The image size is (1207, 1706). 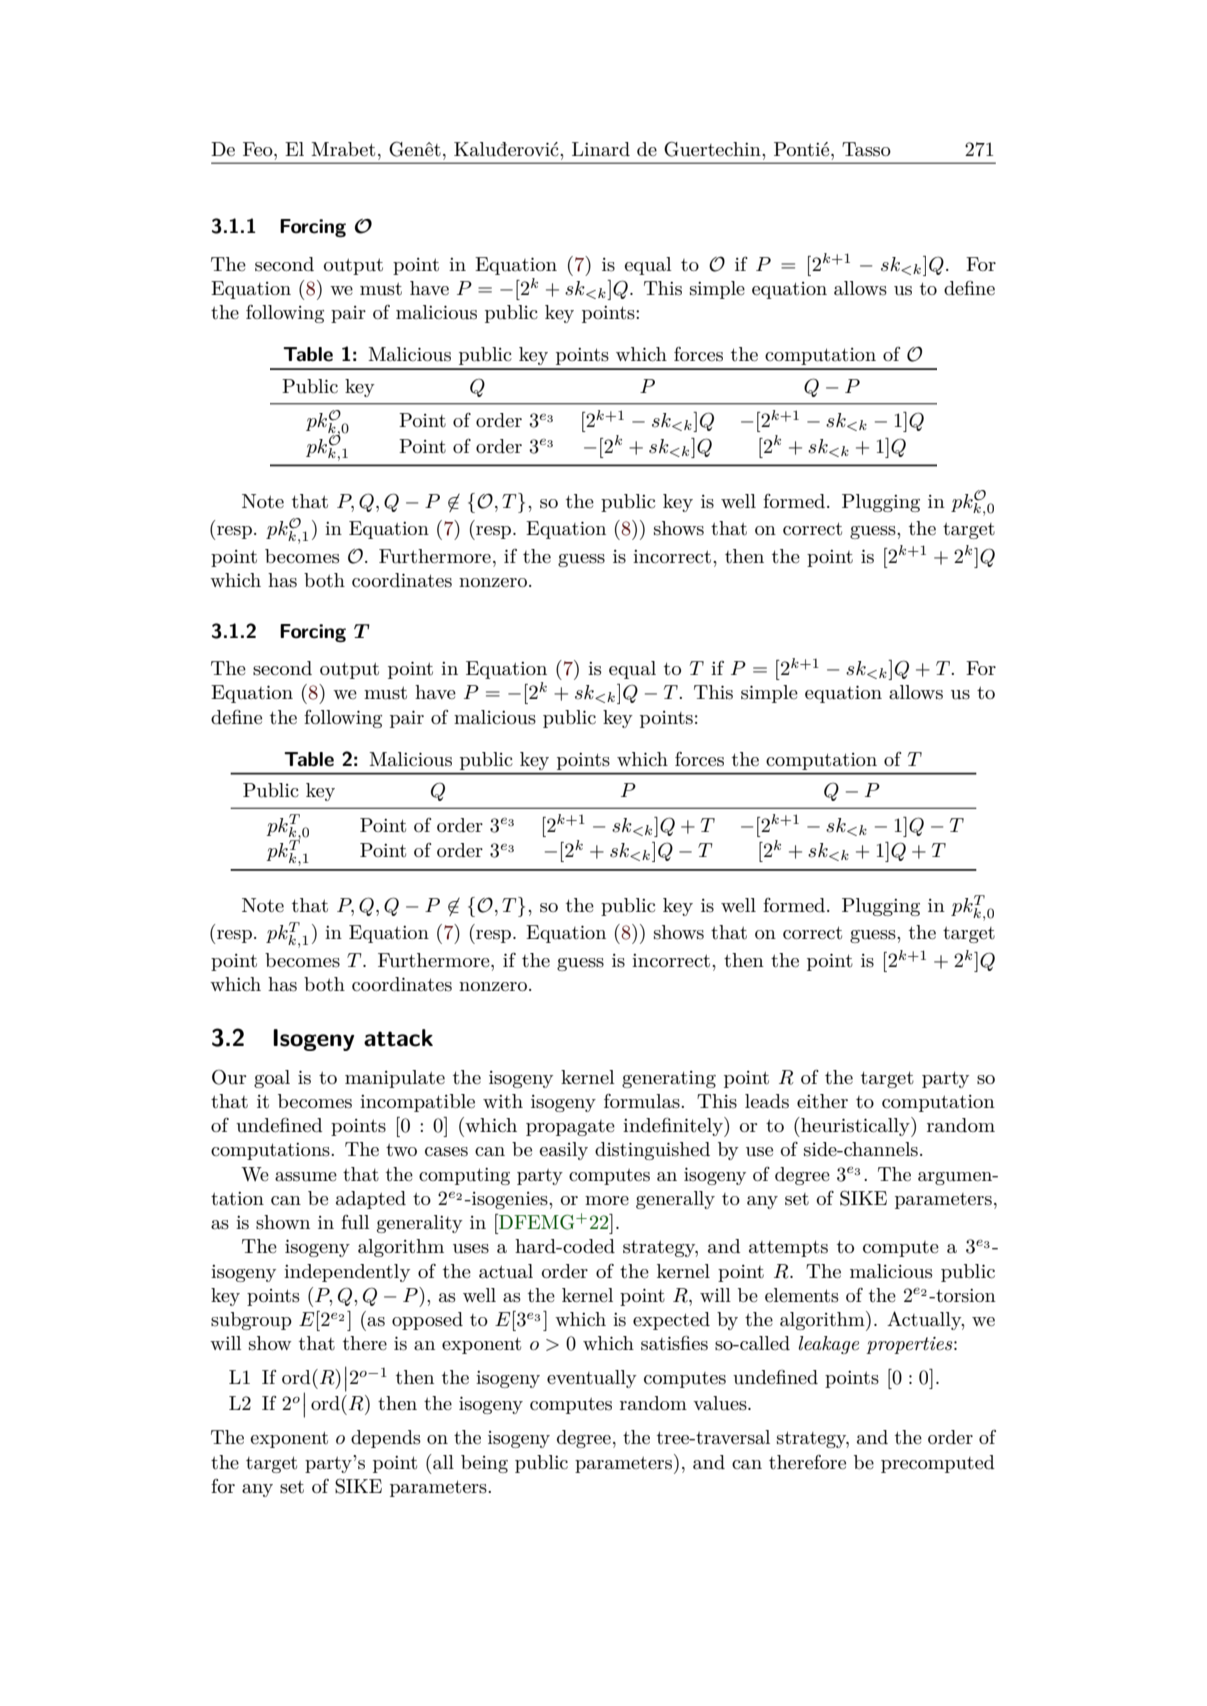 I want to click on either, so click(x=822, y=1101).
